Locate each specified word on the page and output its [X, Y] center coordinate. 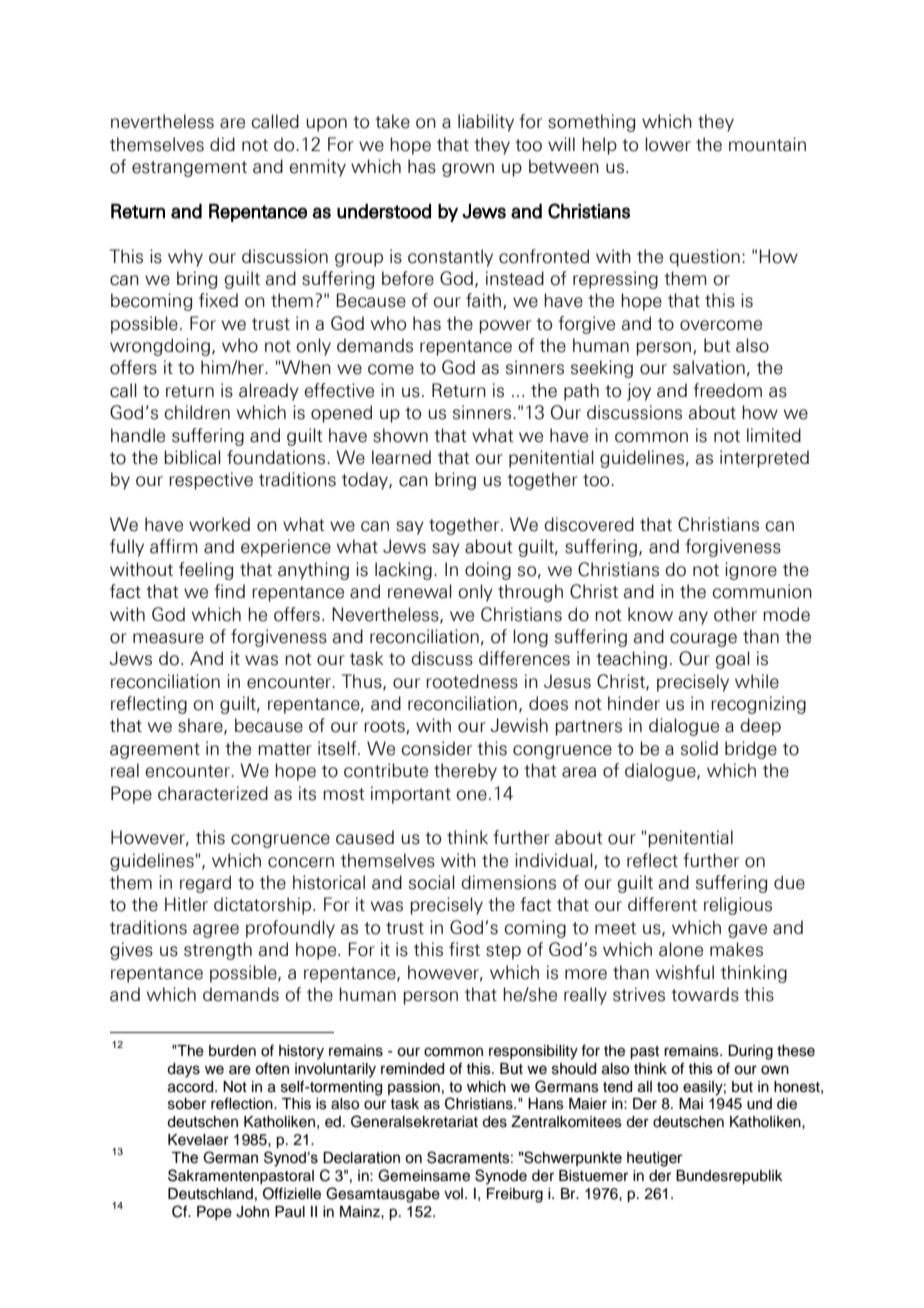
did [222, 144]
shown [400, 435]
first [464, 949]
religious [738, 906]
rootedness [472, 681]
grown [468, 170]
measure [168, 638]
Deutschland [210, 1194]
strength [218, 951]
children [197, 412]
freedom [727, 390]
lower [668, 144]
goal [732, 660]
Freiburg [515, 1195]
